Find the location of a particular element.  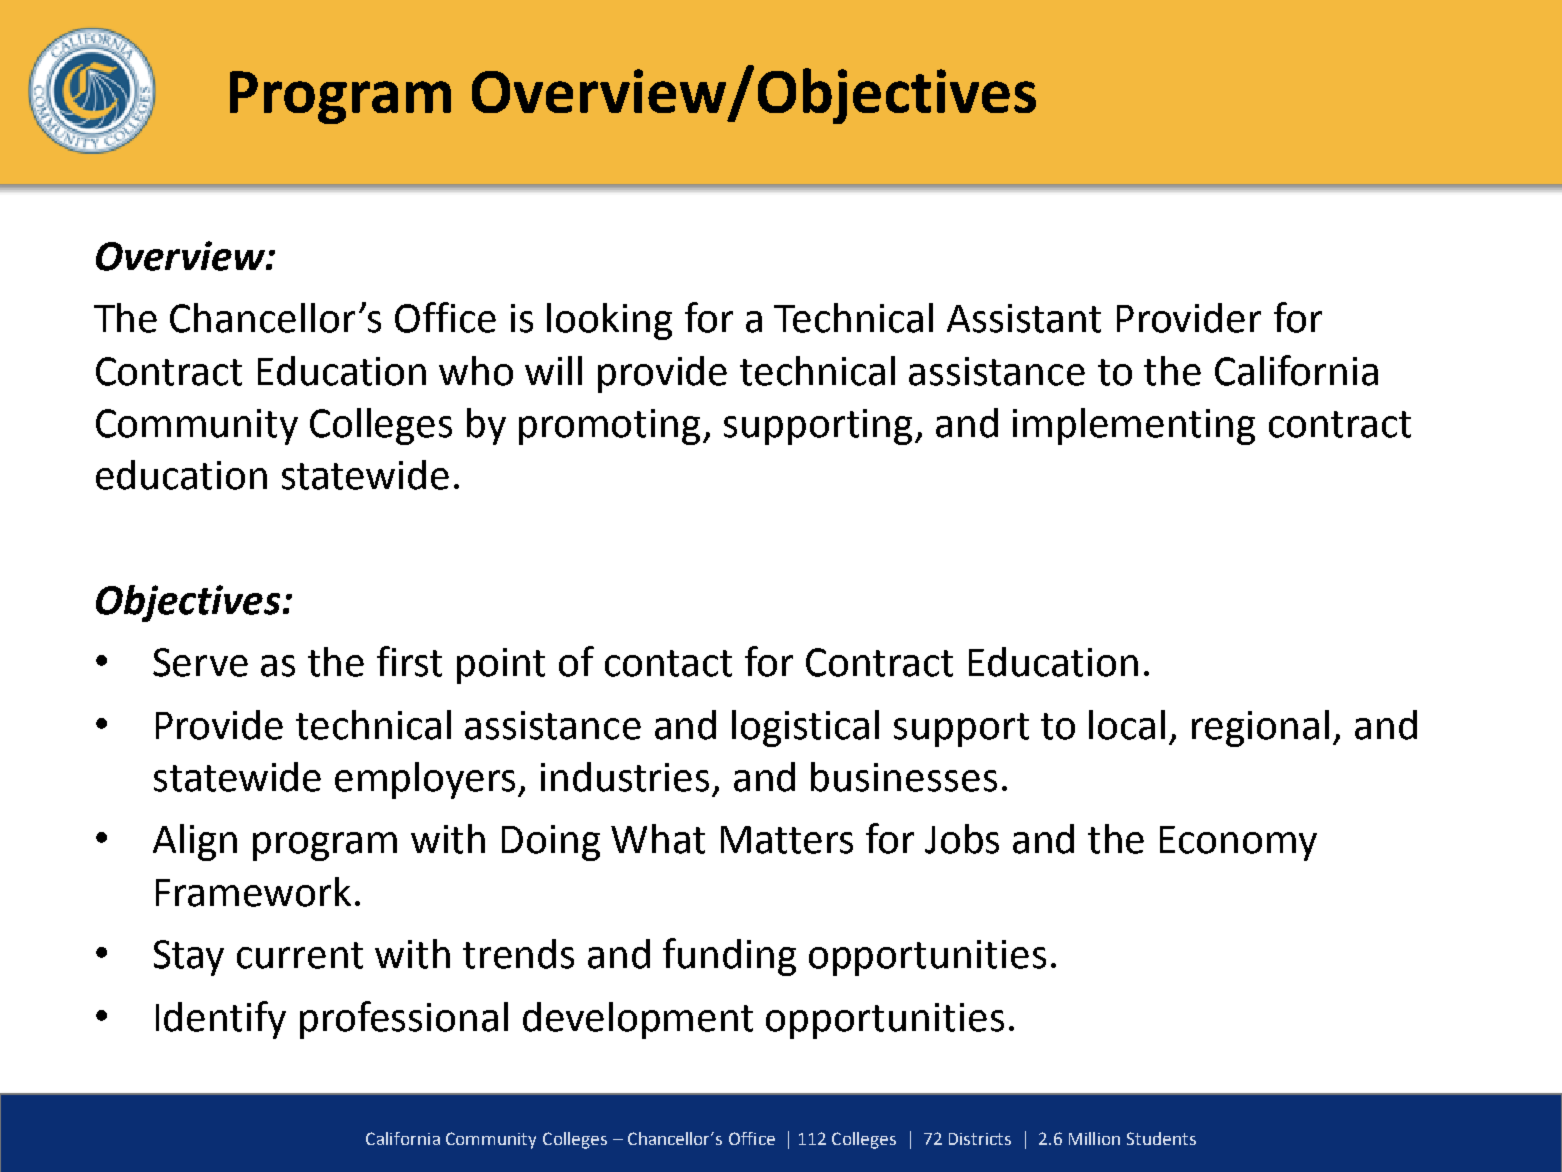

Assistant is located at coordinates (1024, 318).
